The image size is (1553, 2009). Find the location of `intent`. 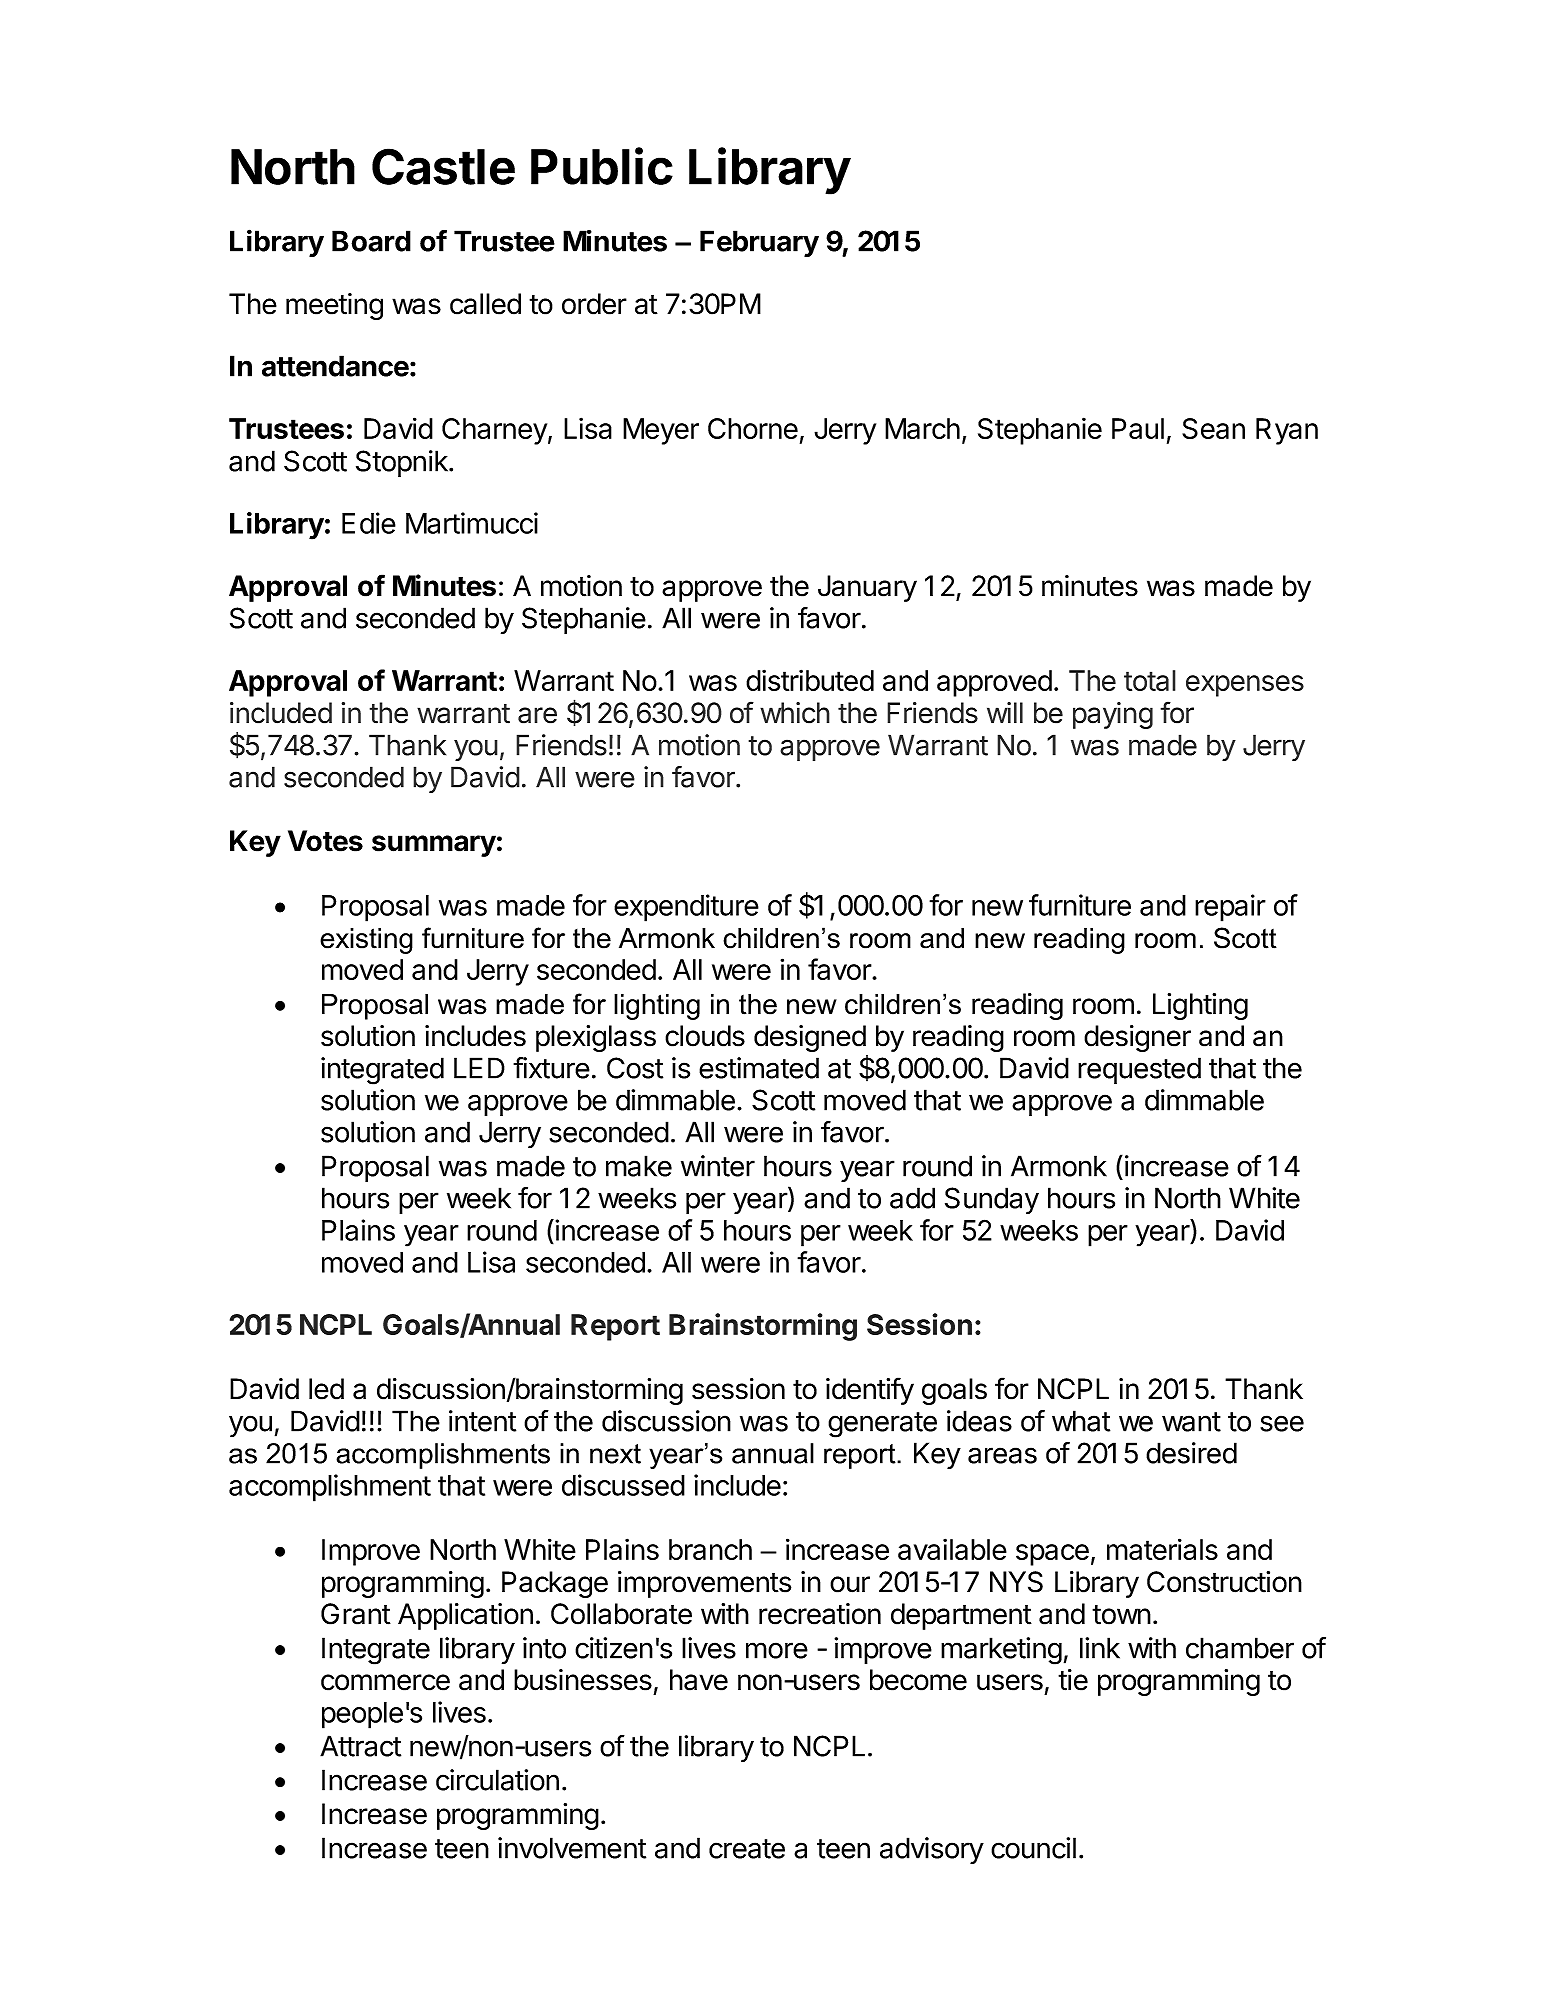

intent is located at coordinates (482, 1421).
